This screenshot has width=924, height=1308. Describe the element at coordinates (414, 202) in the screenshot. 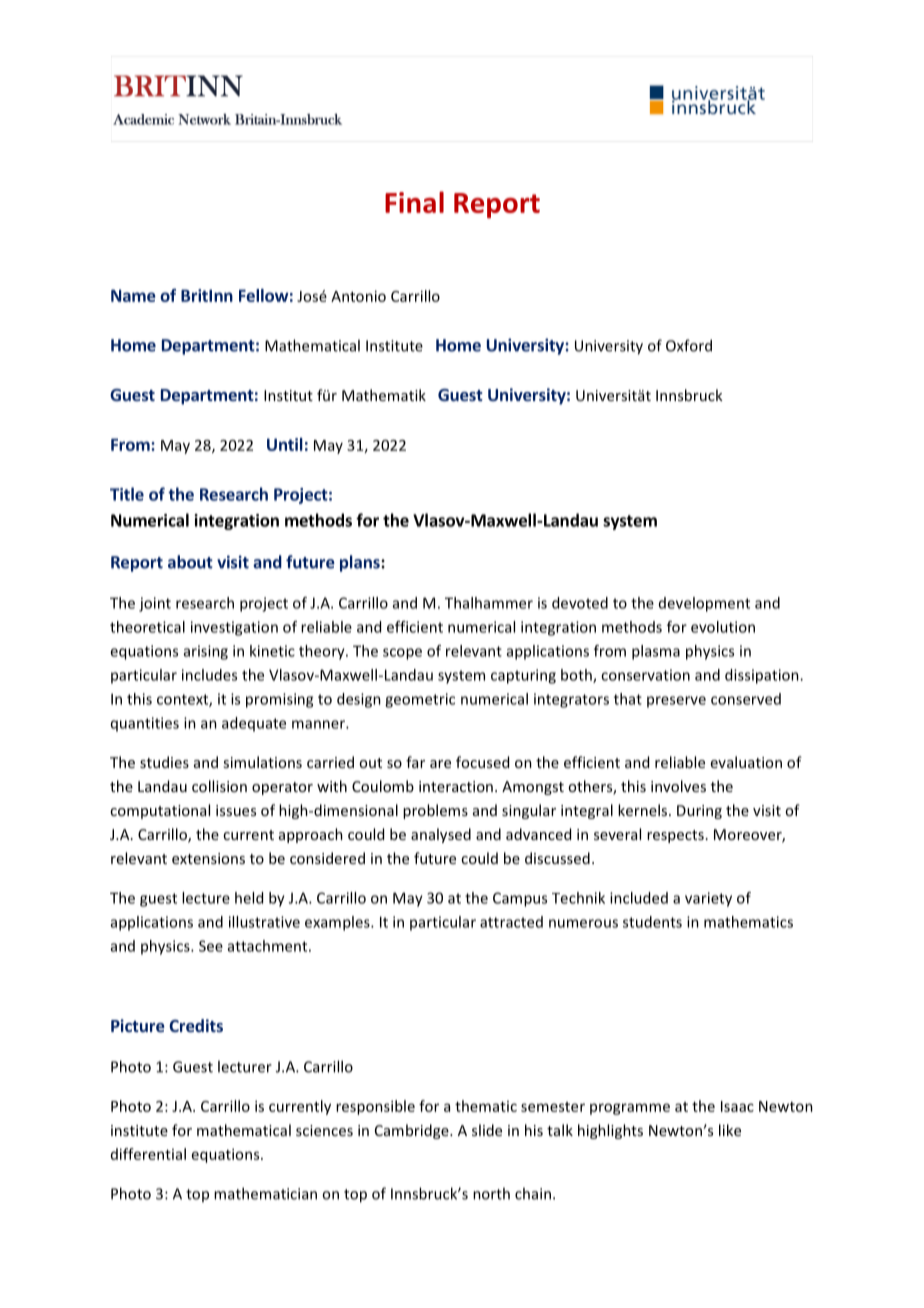

I see `Final` at that location.
